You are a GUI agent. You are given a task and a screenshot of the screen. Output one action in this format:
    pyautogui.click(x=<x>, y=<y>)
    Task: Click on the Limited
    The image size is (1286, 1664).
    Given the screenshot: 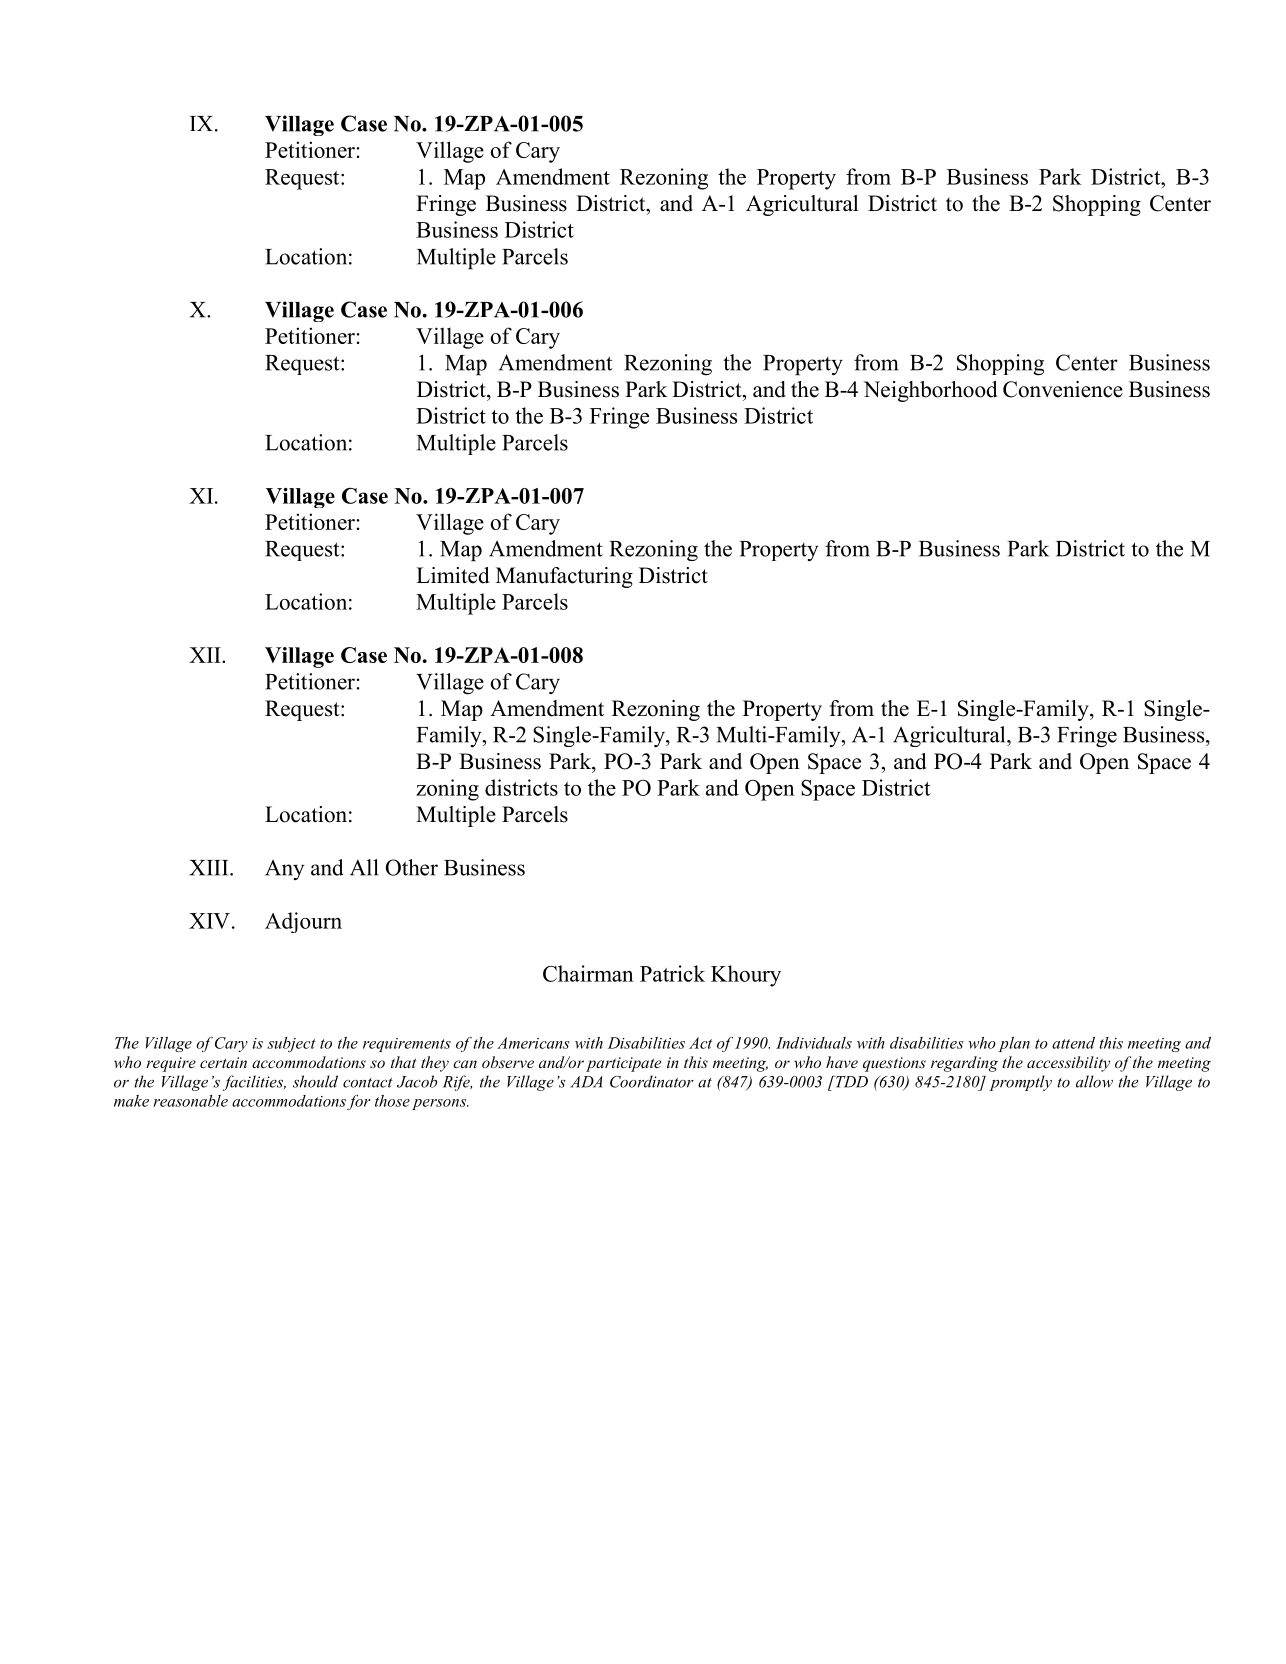 What is the action you would take?
    pyautogui.click(x=452, y=575)
